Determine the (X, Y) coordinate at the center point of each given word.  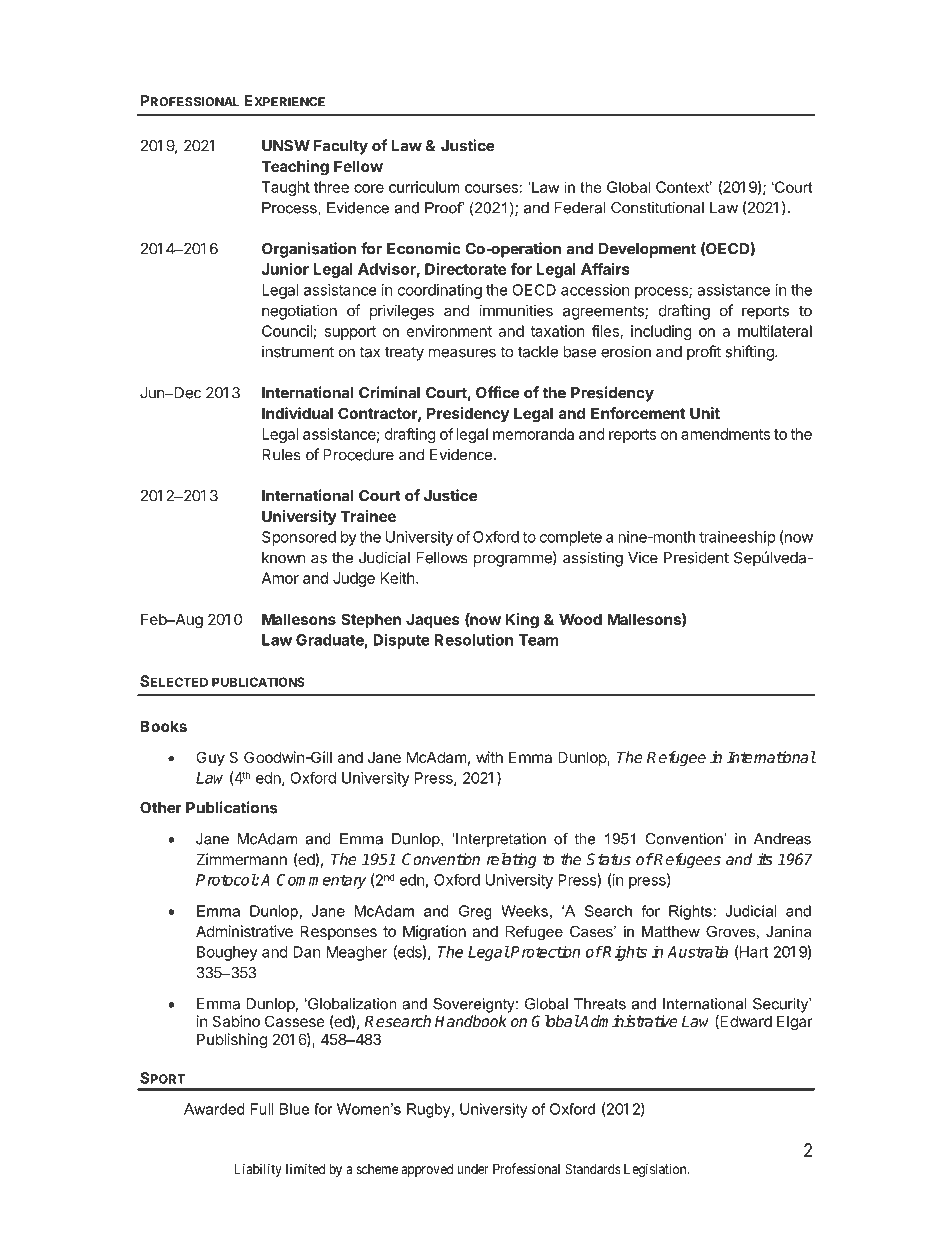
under (473, 1169)
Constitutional (657, 207)
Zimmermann (241, 859)
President (696, 557)
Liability (258, 1170)
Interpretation (501, 840)
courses (491, 188)
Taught (286, 188)
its (765, 859)
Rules (281, 455)
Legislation (656, 1170)
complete (571, 538)
